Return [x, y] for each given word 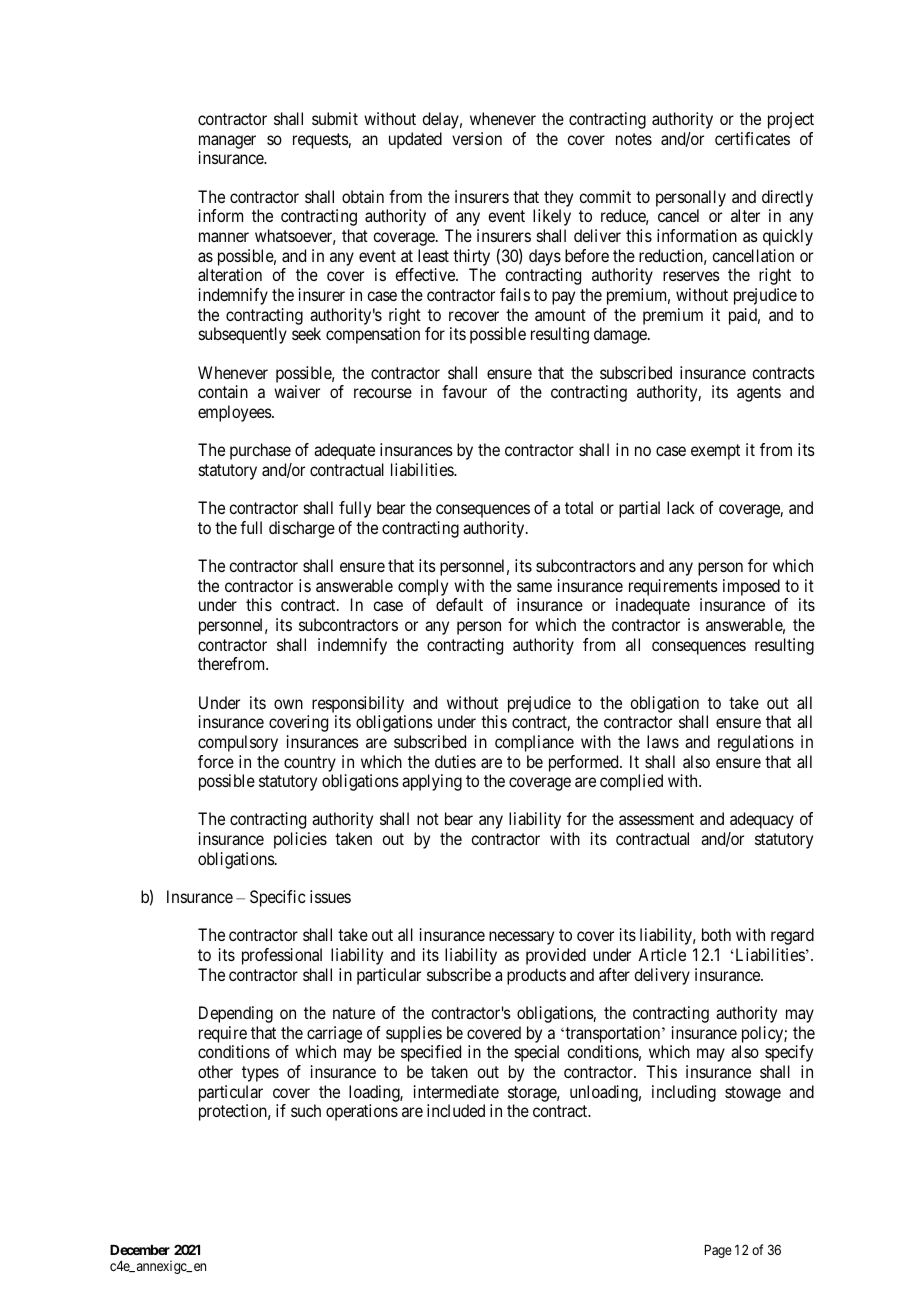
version [477, 138]
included [456, 1110]
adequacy [762, 820]
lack [681, 507]
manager [227, 142]
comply [423, 587]
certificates [752, 138]
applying [432, 782]
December [140, 1250]
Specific [278, 898]
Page [718, 1251]
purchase [260, 451]
